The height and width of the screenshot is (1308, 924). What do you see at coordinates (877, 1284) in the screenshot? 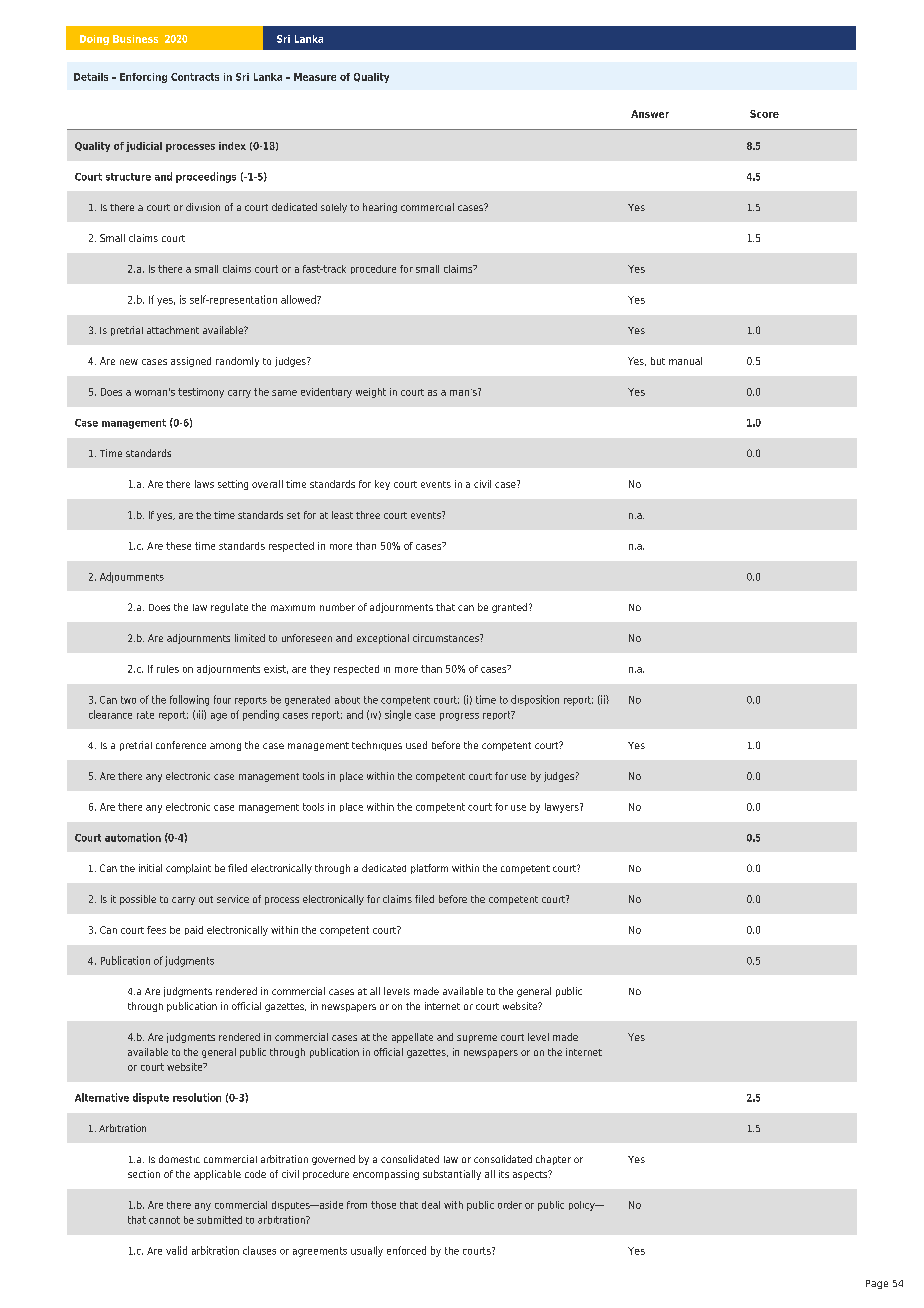
I see `Page` at bounding box center [877, 1284].
